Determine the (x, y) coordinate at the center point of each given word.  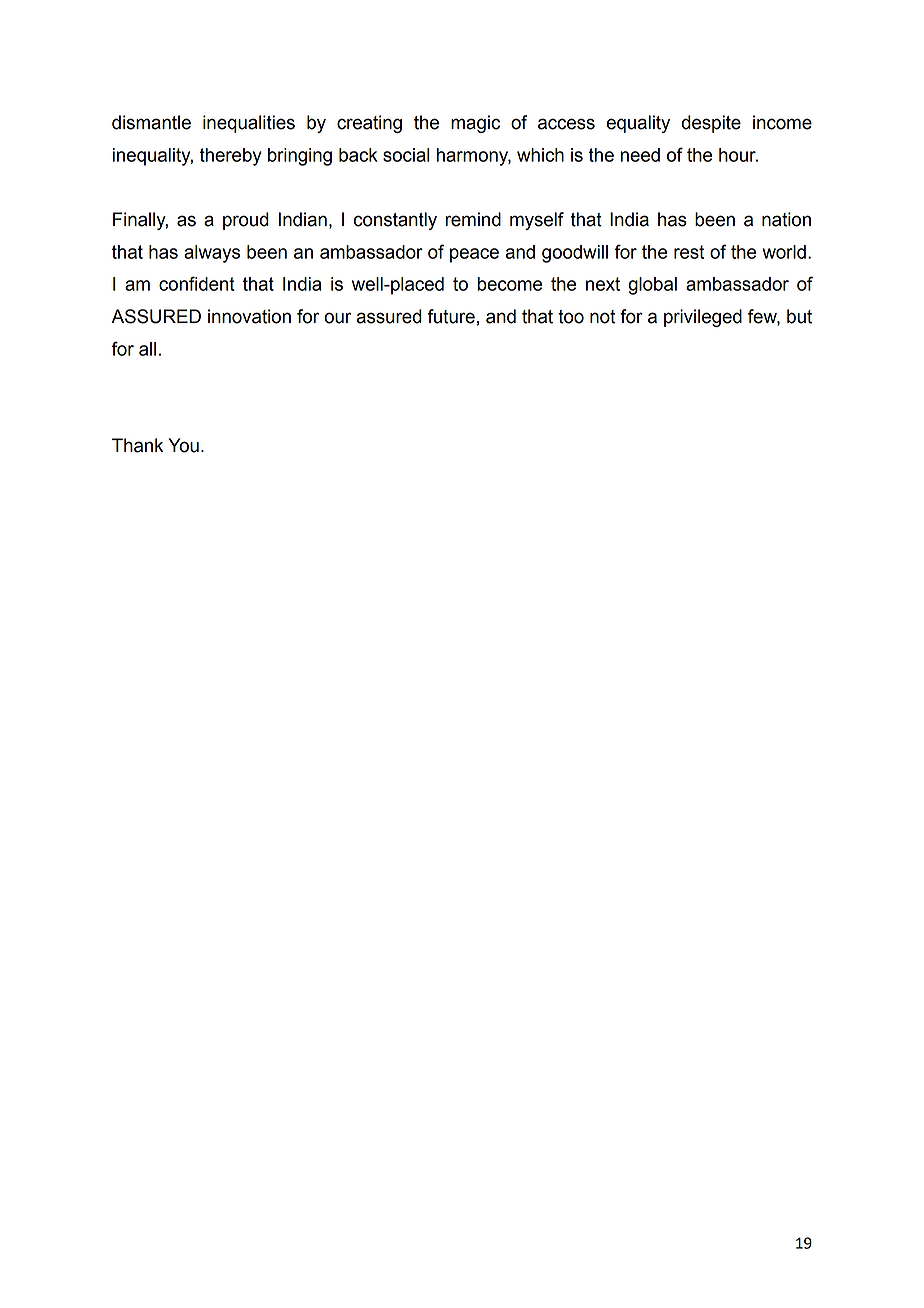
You (183, 445)
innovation (249, 316)
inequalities (249, 124)
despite (711, 124)
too (571, 317)
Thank (137, 445)
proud (246, 221)
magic (475, 124)
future (451, 316)
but (799, 316)
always (212, 254)
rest (689, 252)
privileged (703, 318)
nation (786, 219)
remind (473, 219)
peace (474, 255)
